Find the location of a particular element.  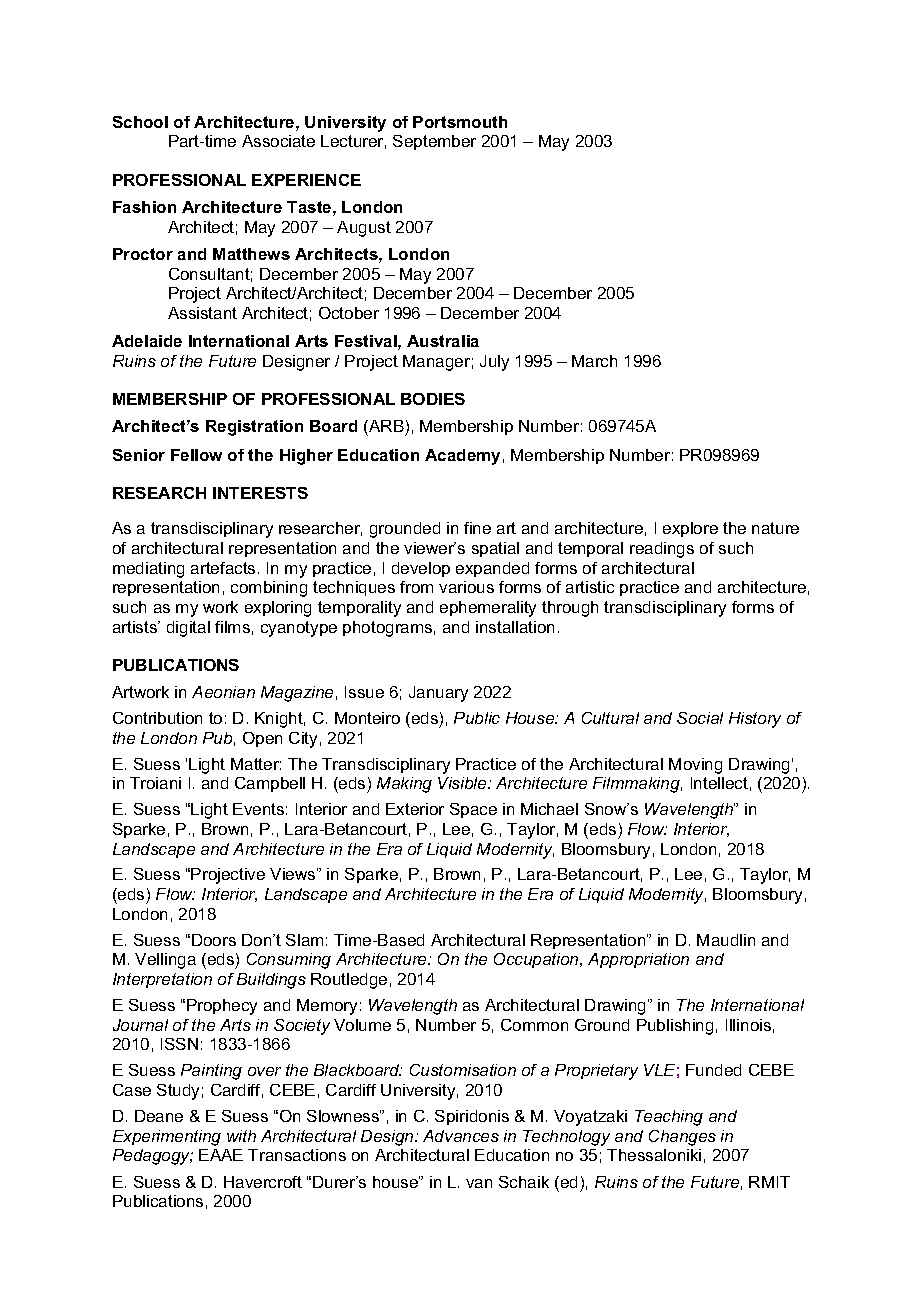

Associate is located at coordinates (278, 141).
